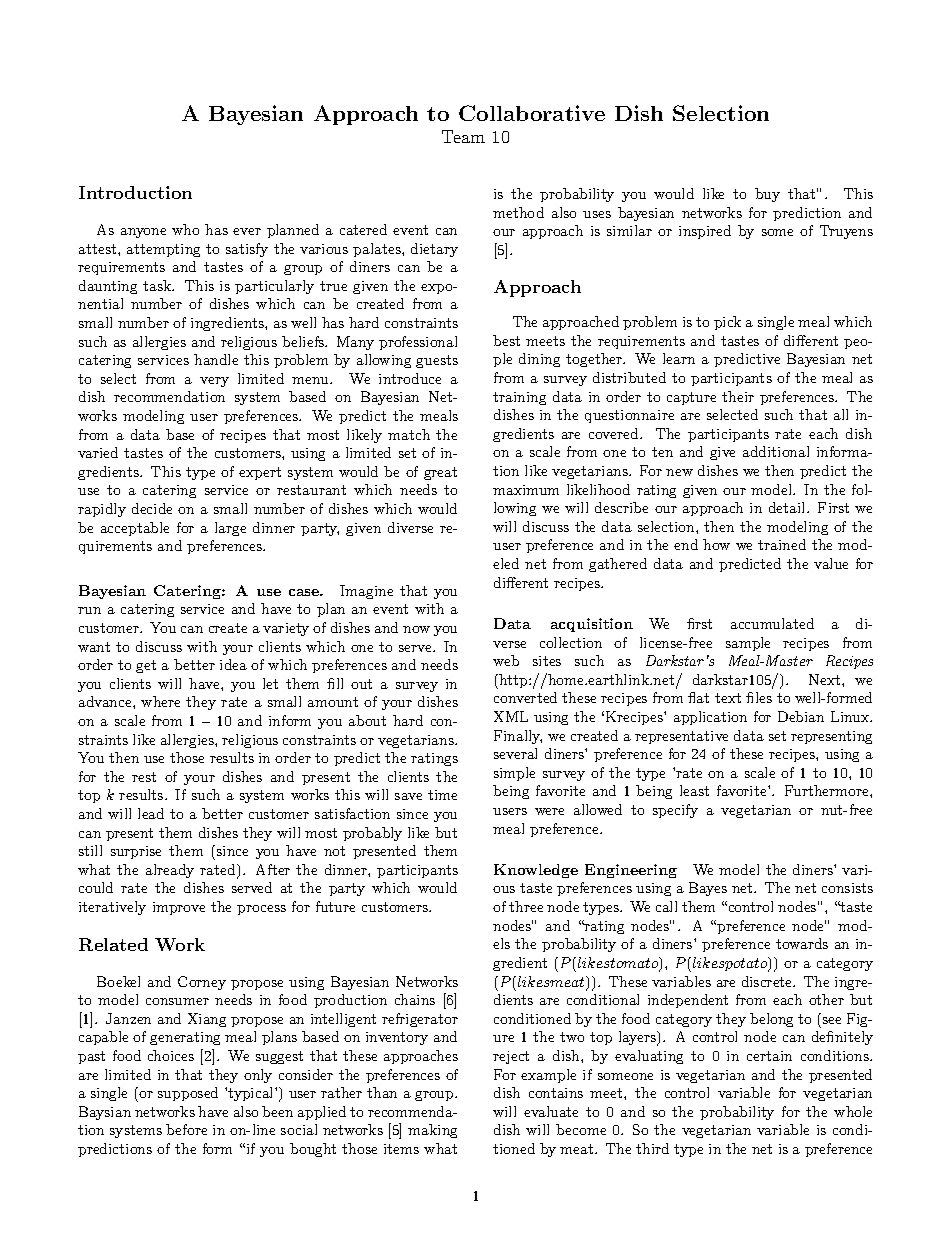  Describe the element at coordinates (463, 136) in the document. I see `Team` at that location.
